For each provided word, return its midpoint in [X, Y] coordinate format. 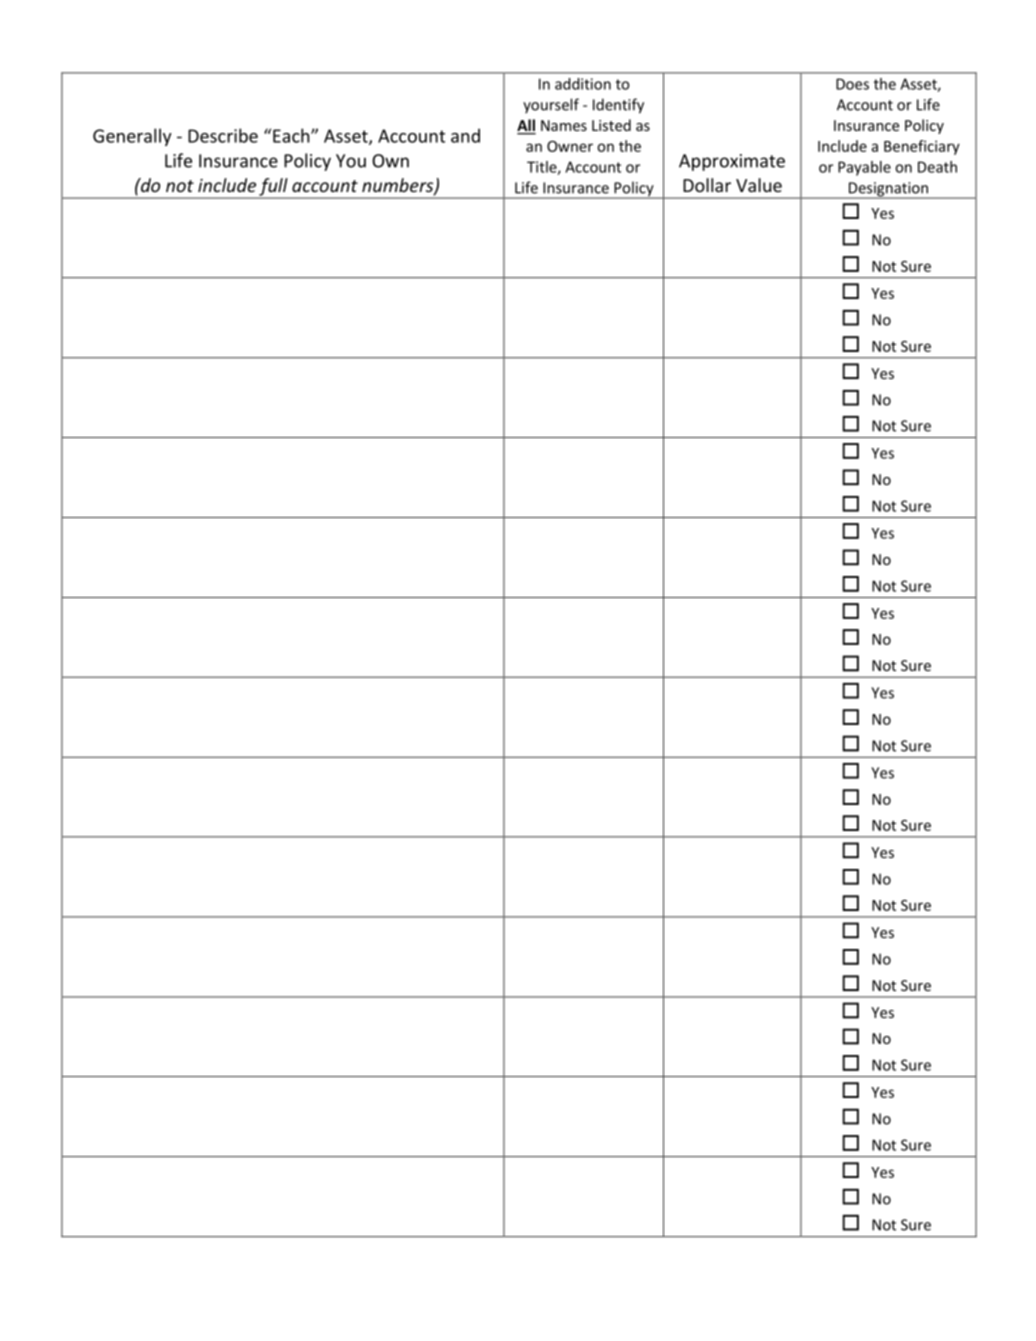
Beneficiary [922, 147]
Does [852, 84]
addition [583, 84]
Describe [223, 135]
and [465, 135]
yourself [551, 106]
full [273, 188]
